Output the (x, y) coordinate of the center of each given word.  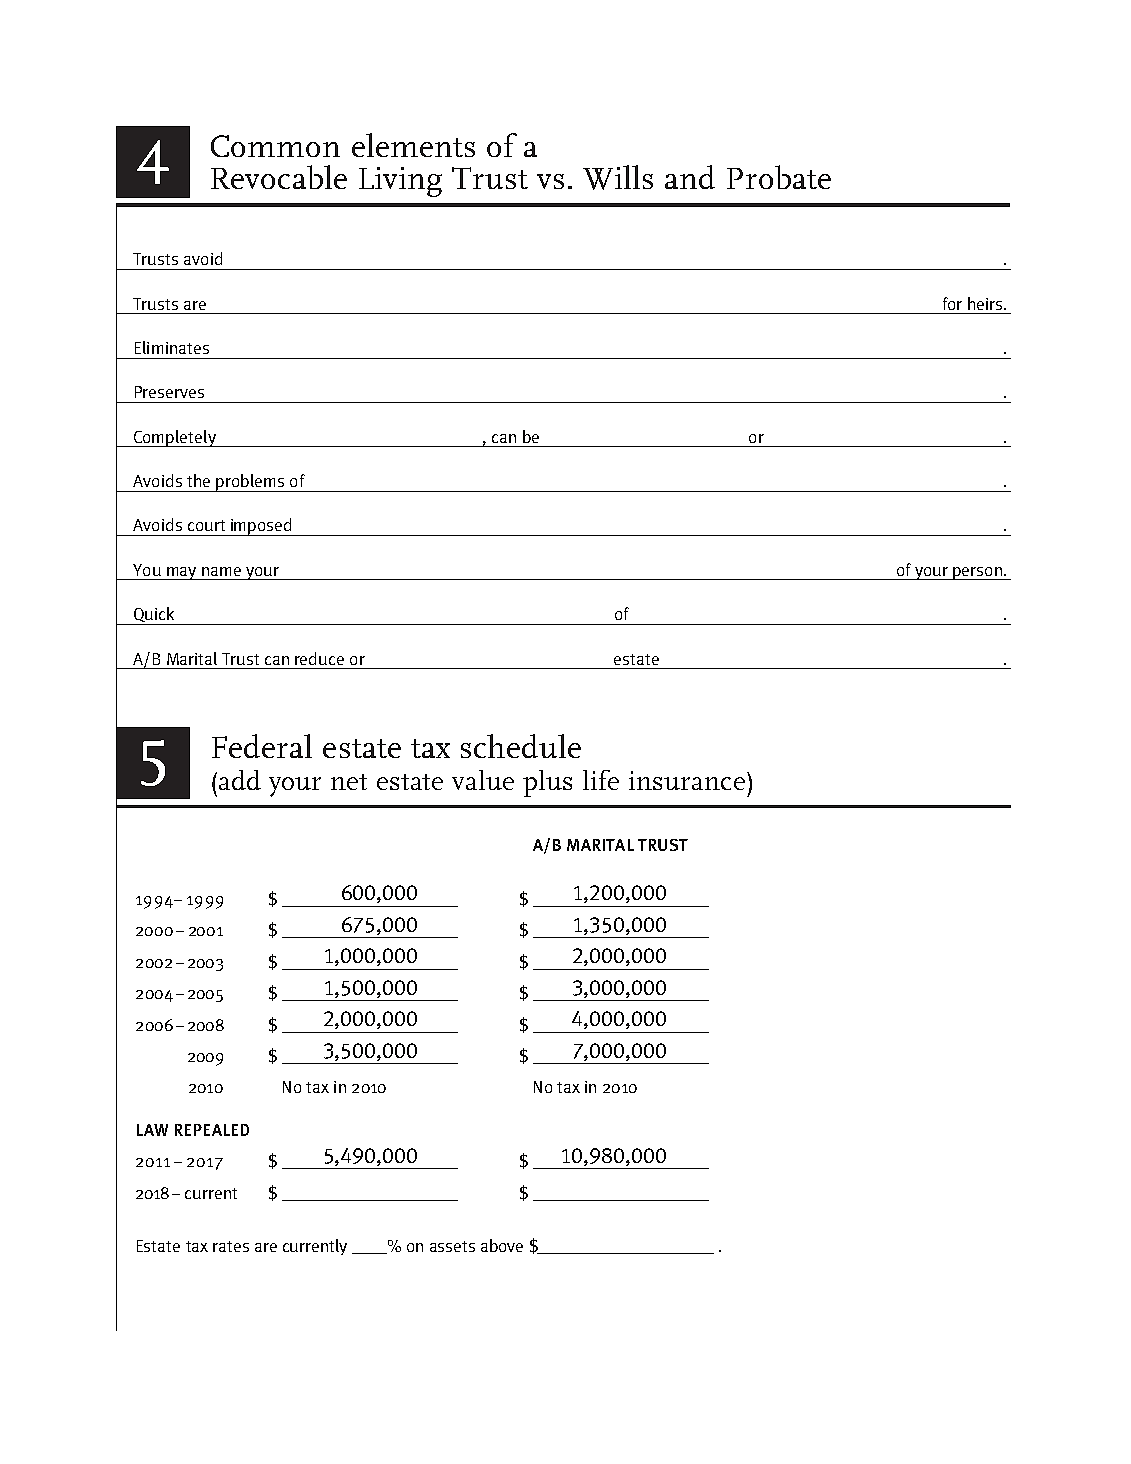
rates (231, 1246)
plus (547, 783)
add (240, 780)
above (502, 1245)
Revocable (279, 177)
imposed (261, 527)
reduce (319, 658)
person (977, 573)
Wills (618, 177)
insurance (687, 780)
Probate (779, 177)
